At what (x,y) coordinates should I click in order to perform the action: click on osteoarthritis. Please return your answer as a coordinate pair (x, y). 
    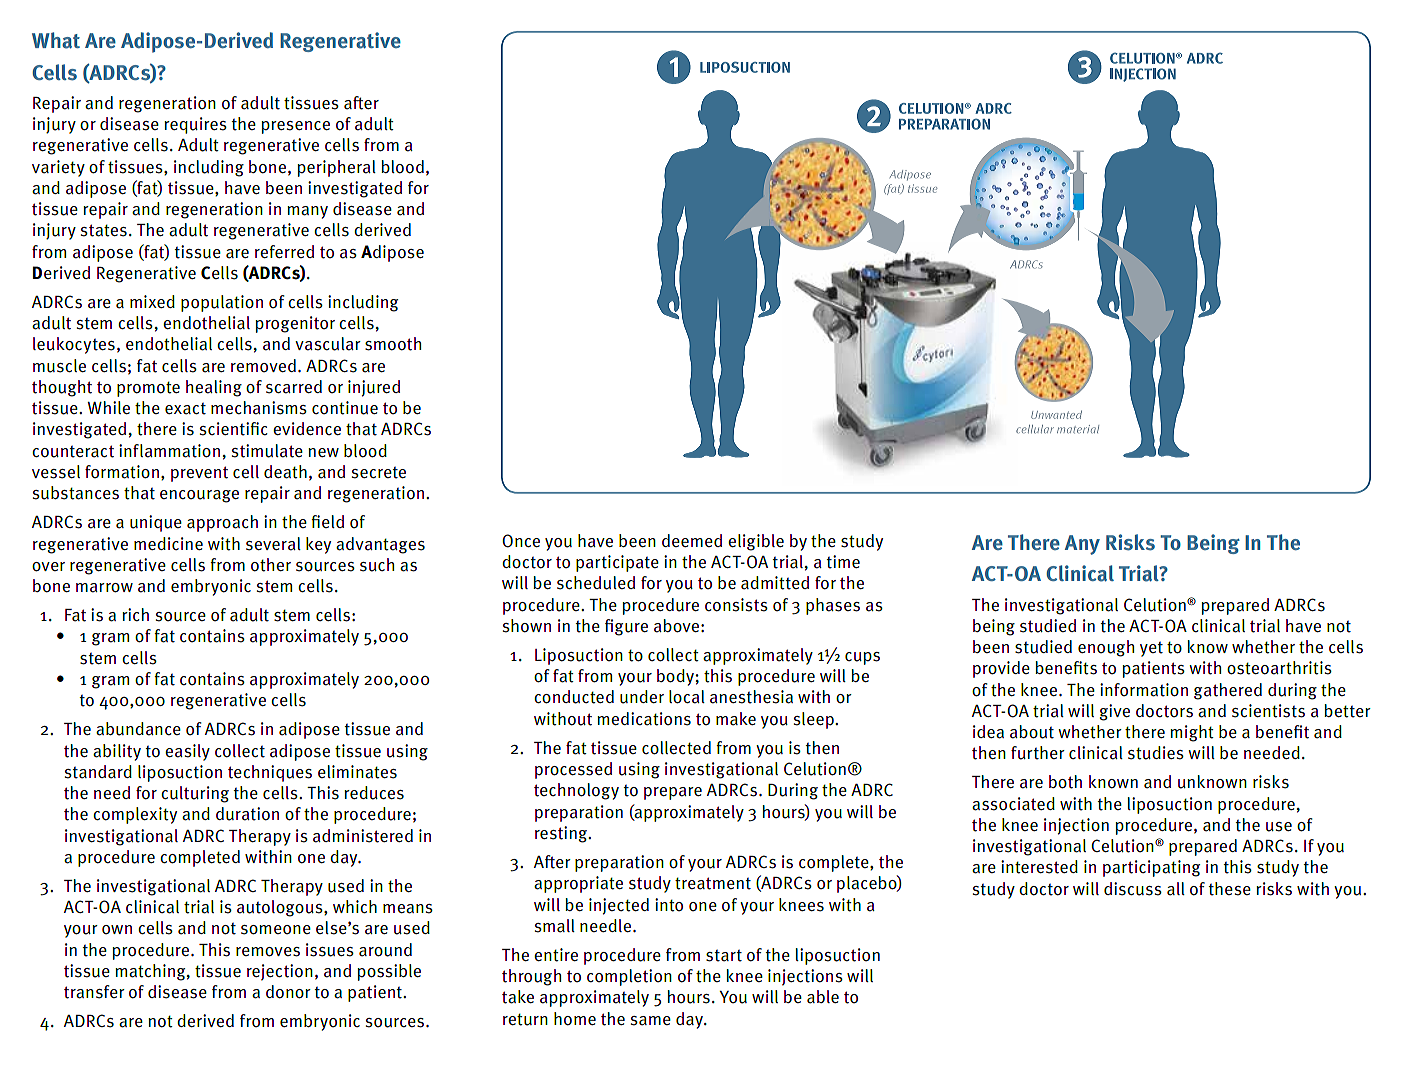
    Looking at the image, I should click on (1279, 668).
